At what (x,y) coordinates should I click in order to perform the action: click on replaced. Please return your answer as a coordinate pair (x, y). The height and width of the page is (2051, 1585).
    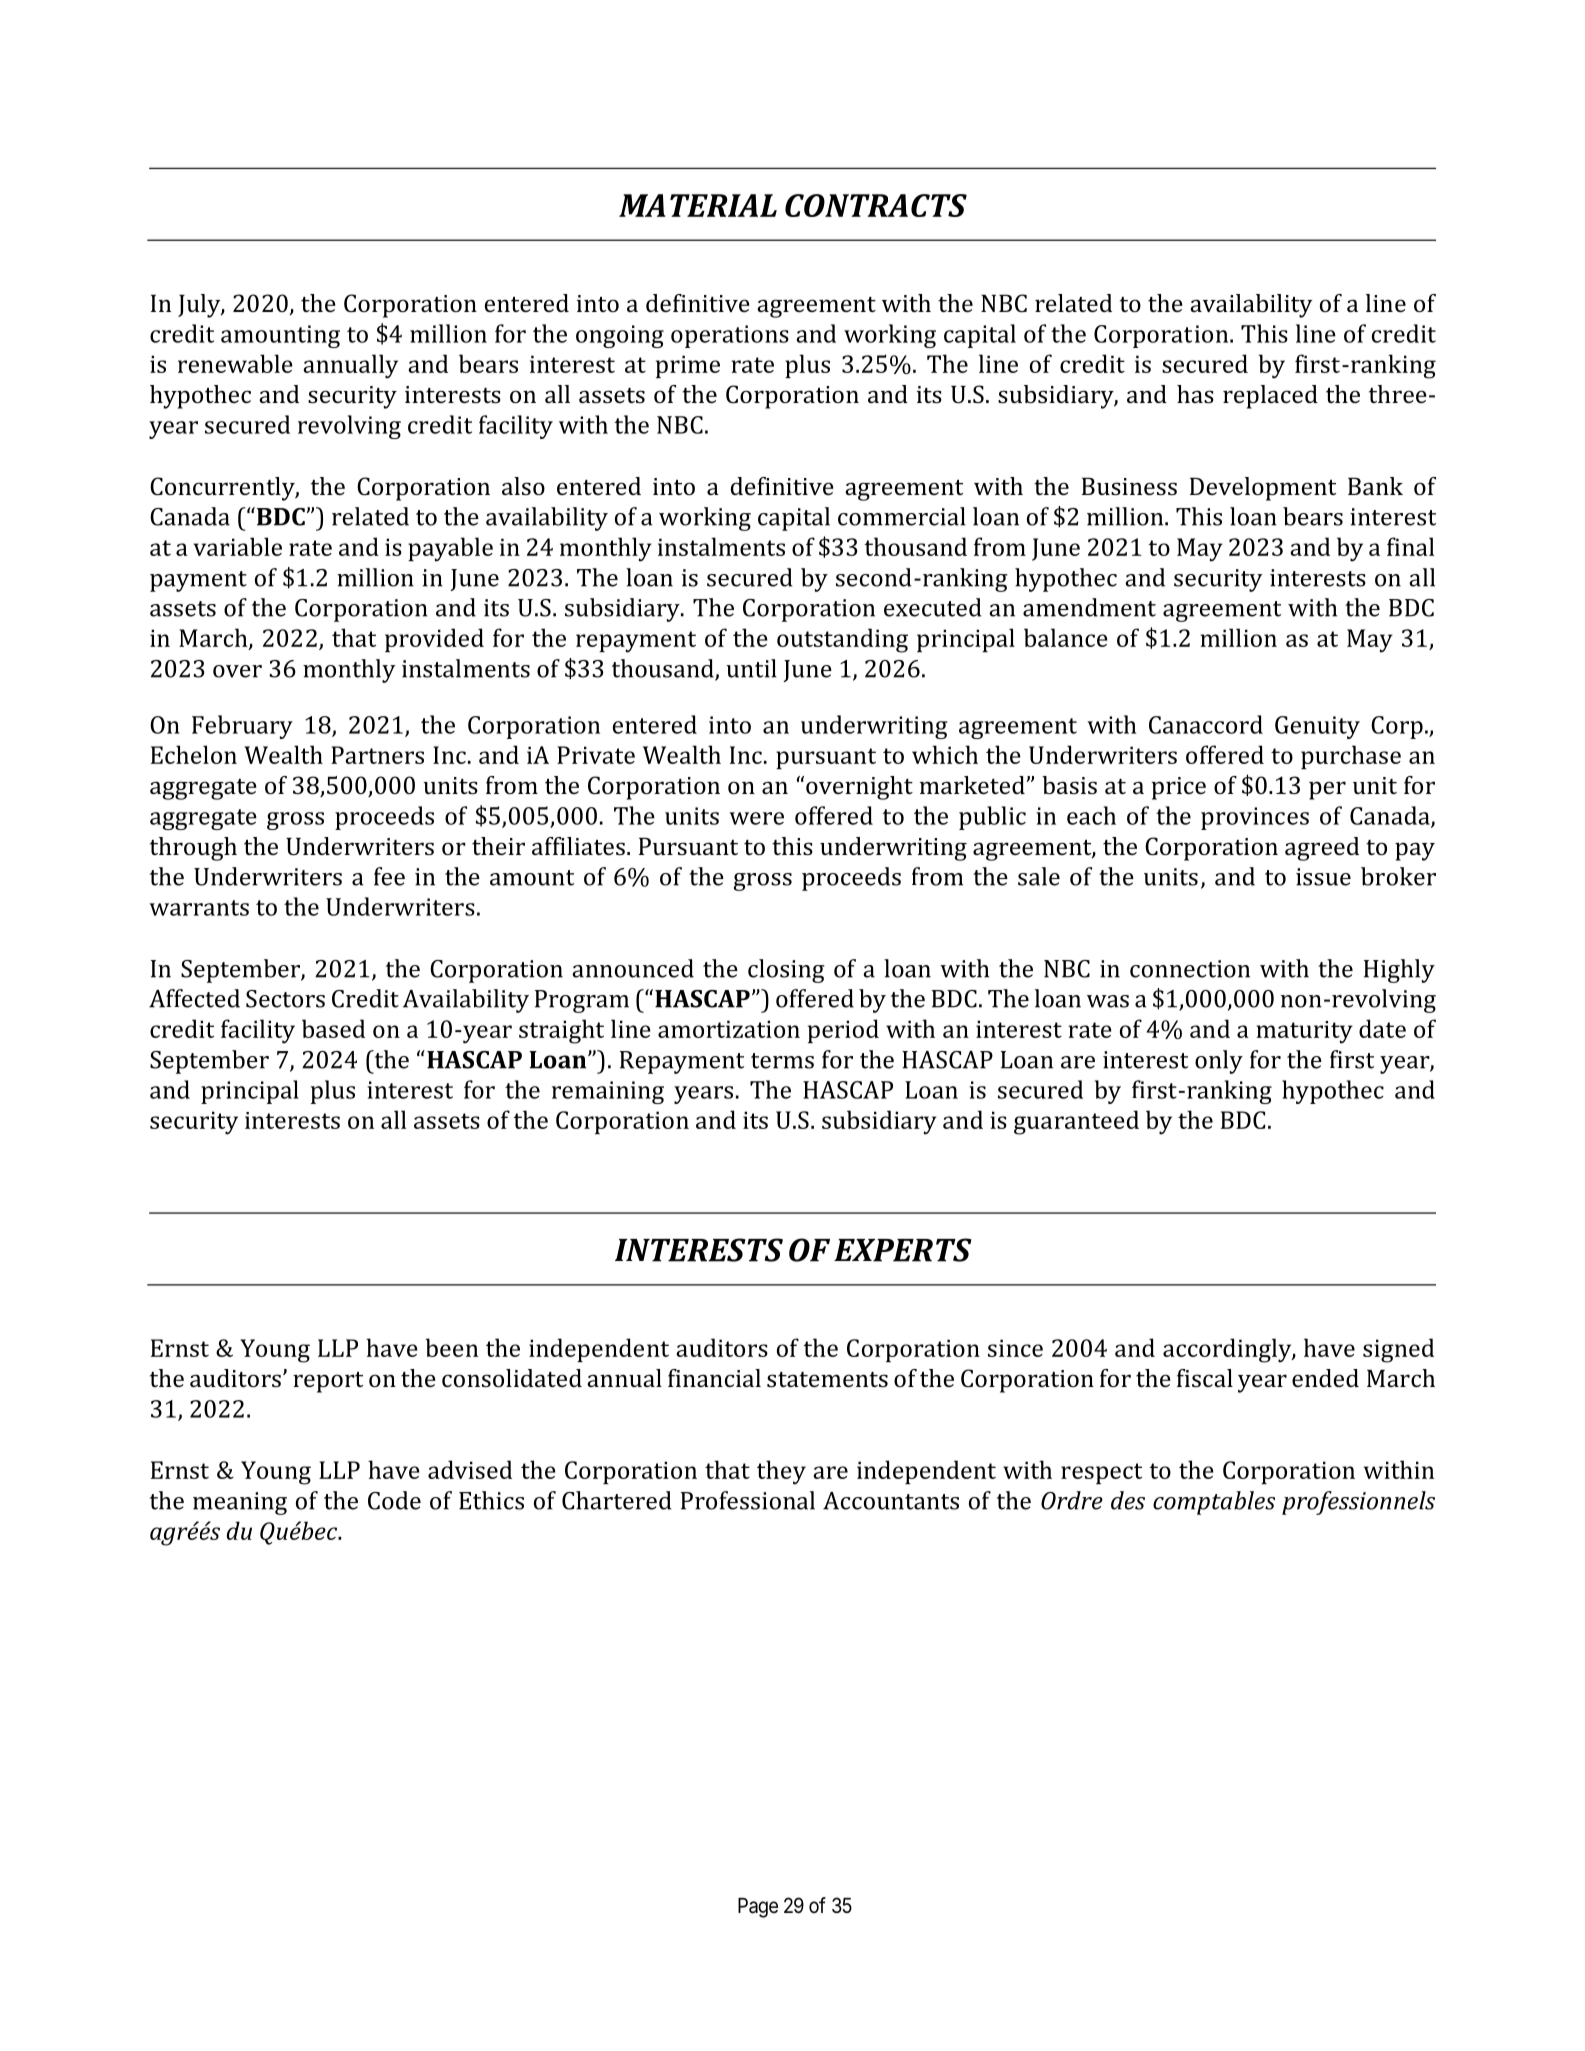
    Looking at the image, I should click on (1270, 397).
